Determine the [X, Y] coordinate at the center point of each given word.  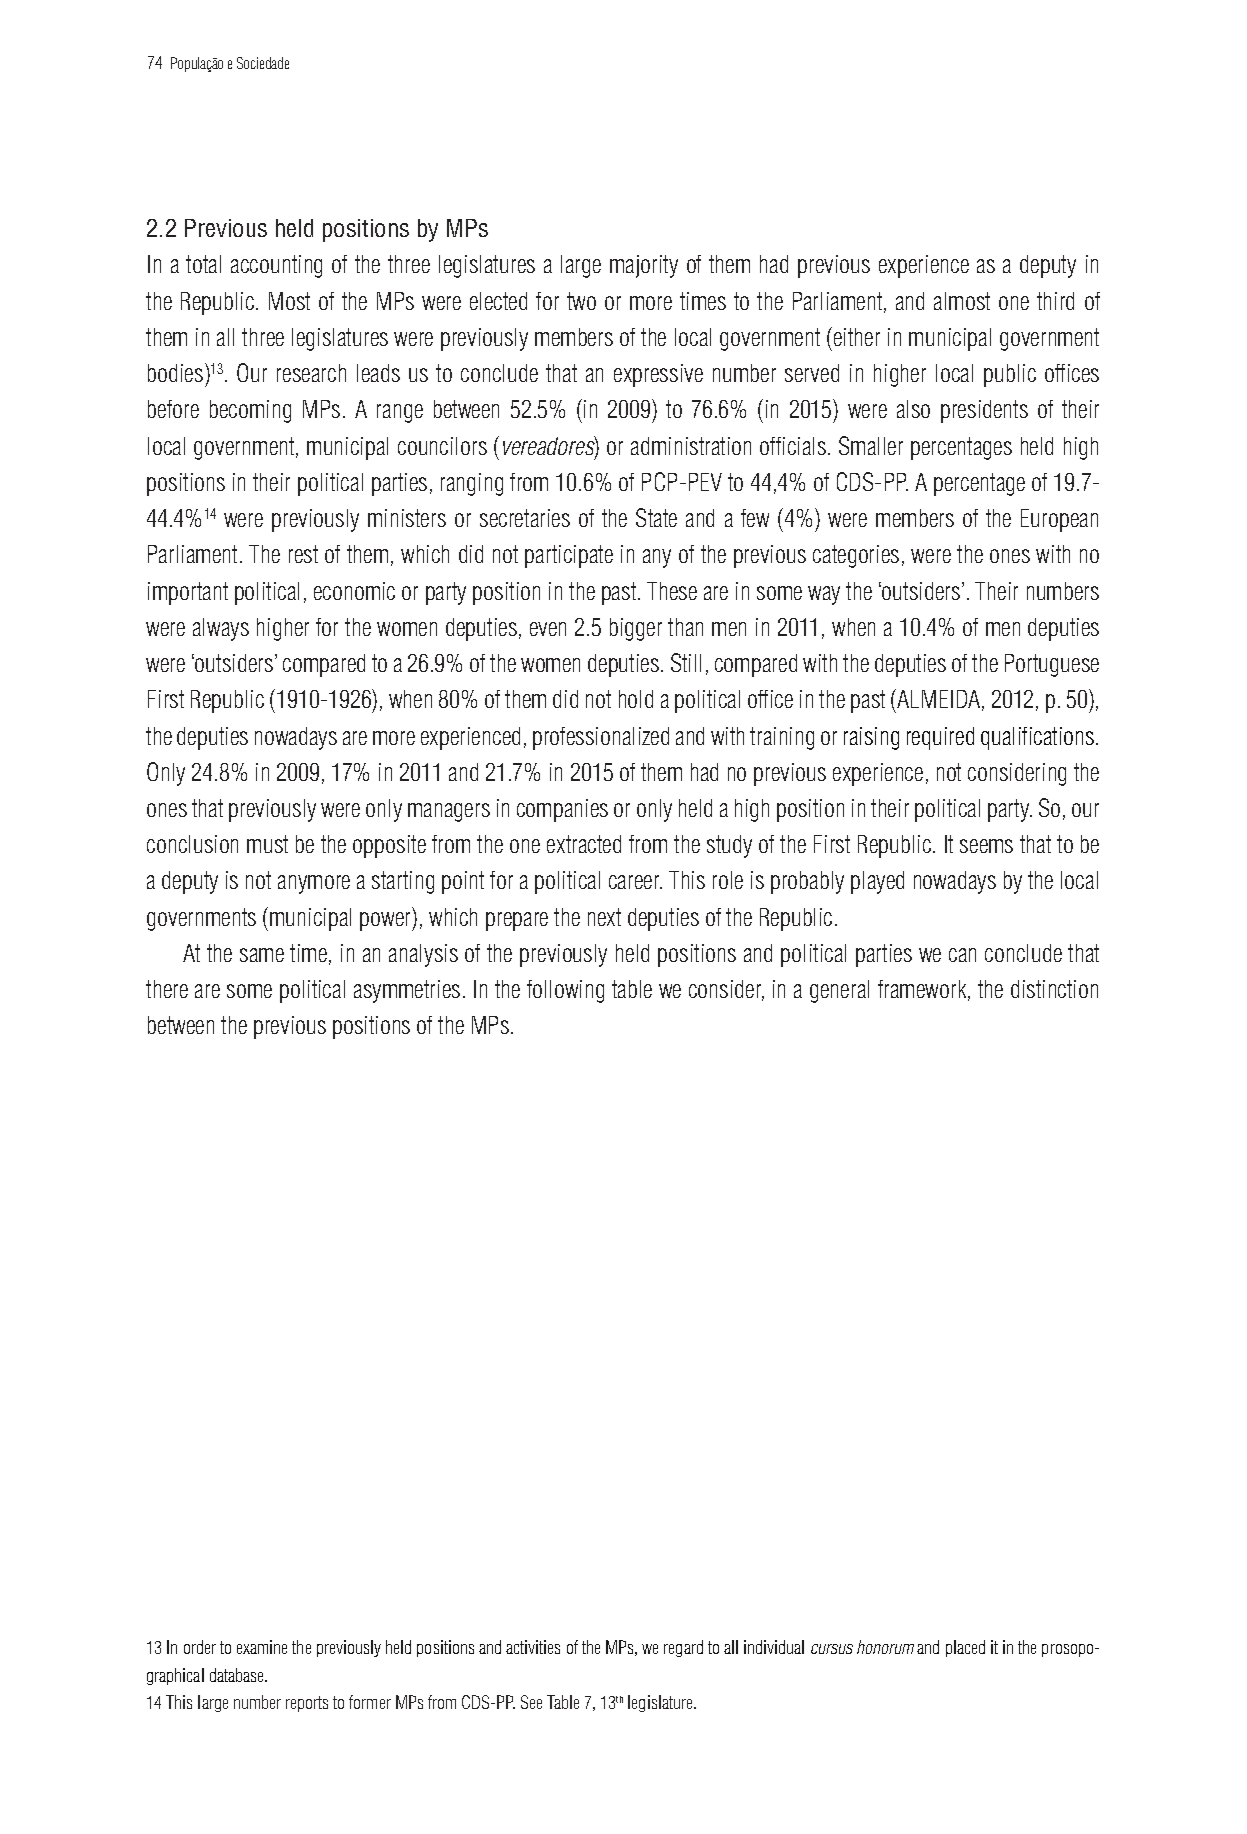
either [857, 337]
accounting [276, 266]
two [581, 301]
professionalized [601, 738]
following [565, 991]
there [167, 989]
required [940, 738]
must [267, 844]
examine [262, 1647]
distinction [1054, 989]
